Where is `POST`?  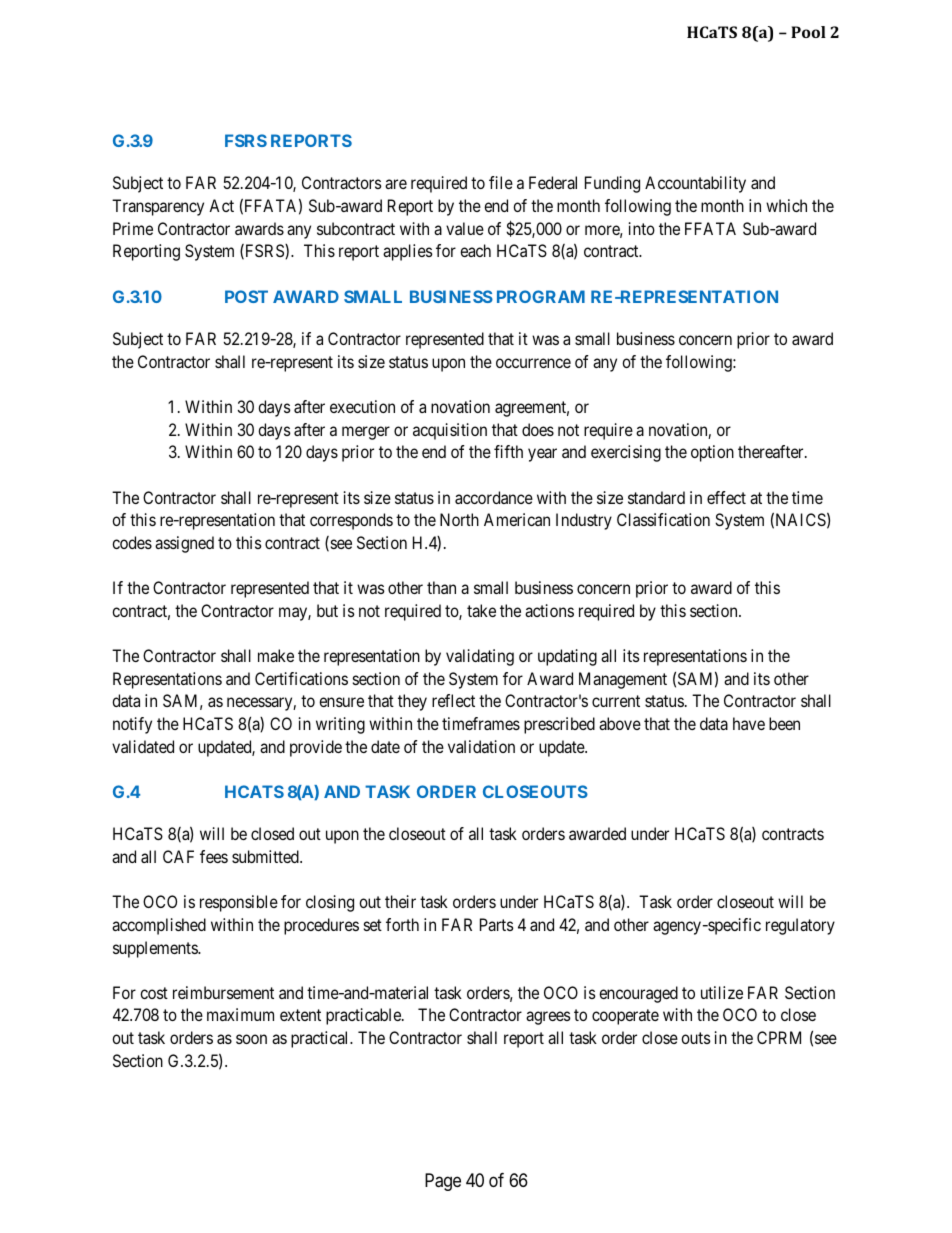
POST is located at coordinates (246, 296).
